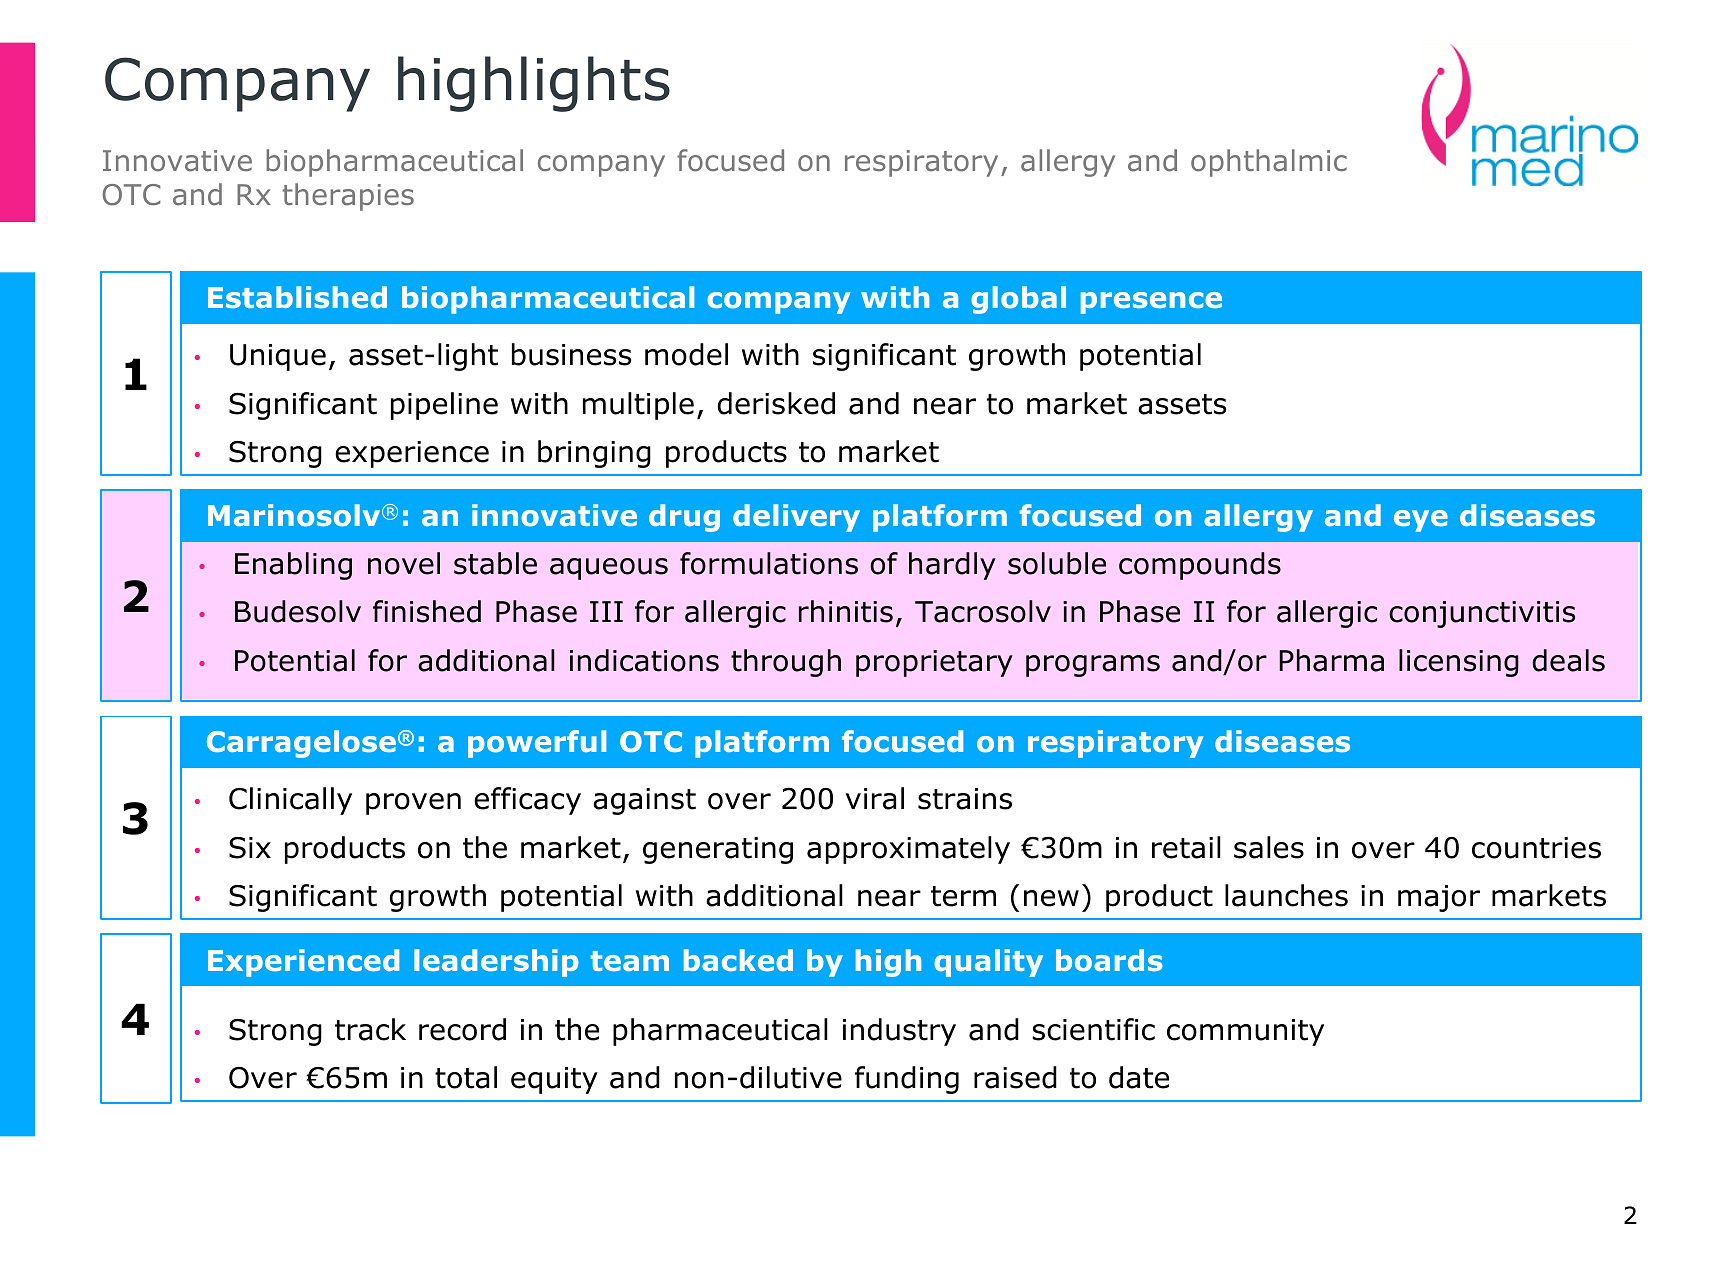 The width and height of the page is (1715, 1286). Describe the element at coordinates (875, 798) in the page. I see `viral` at that location.
